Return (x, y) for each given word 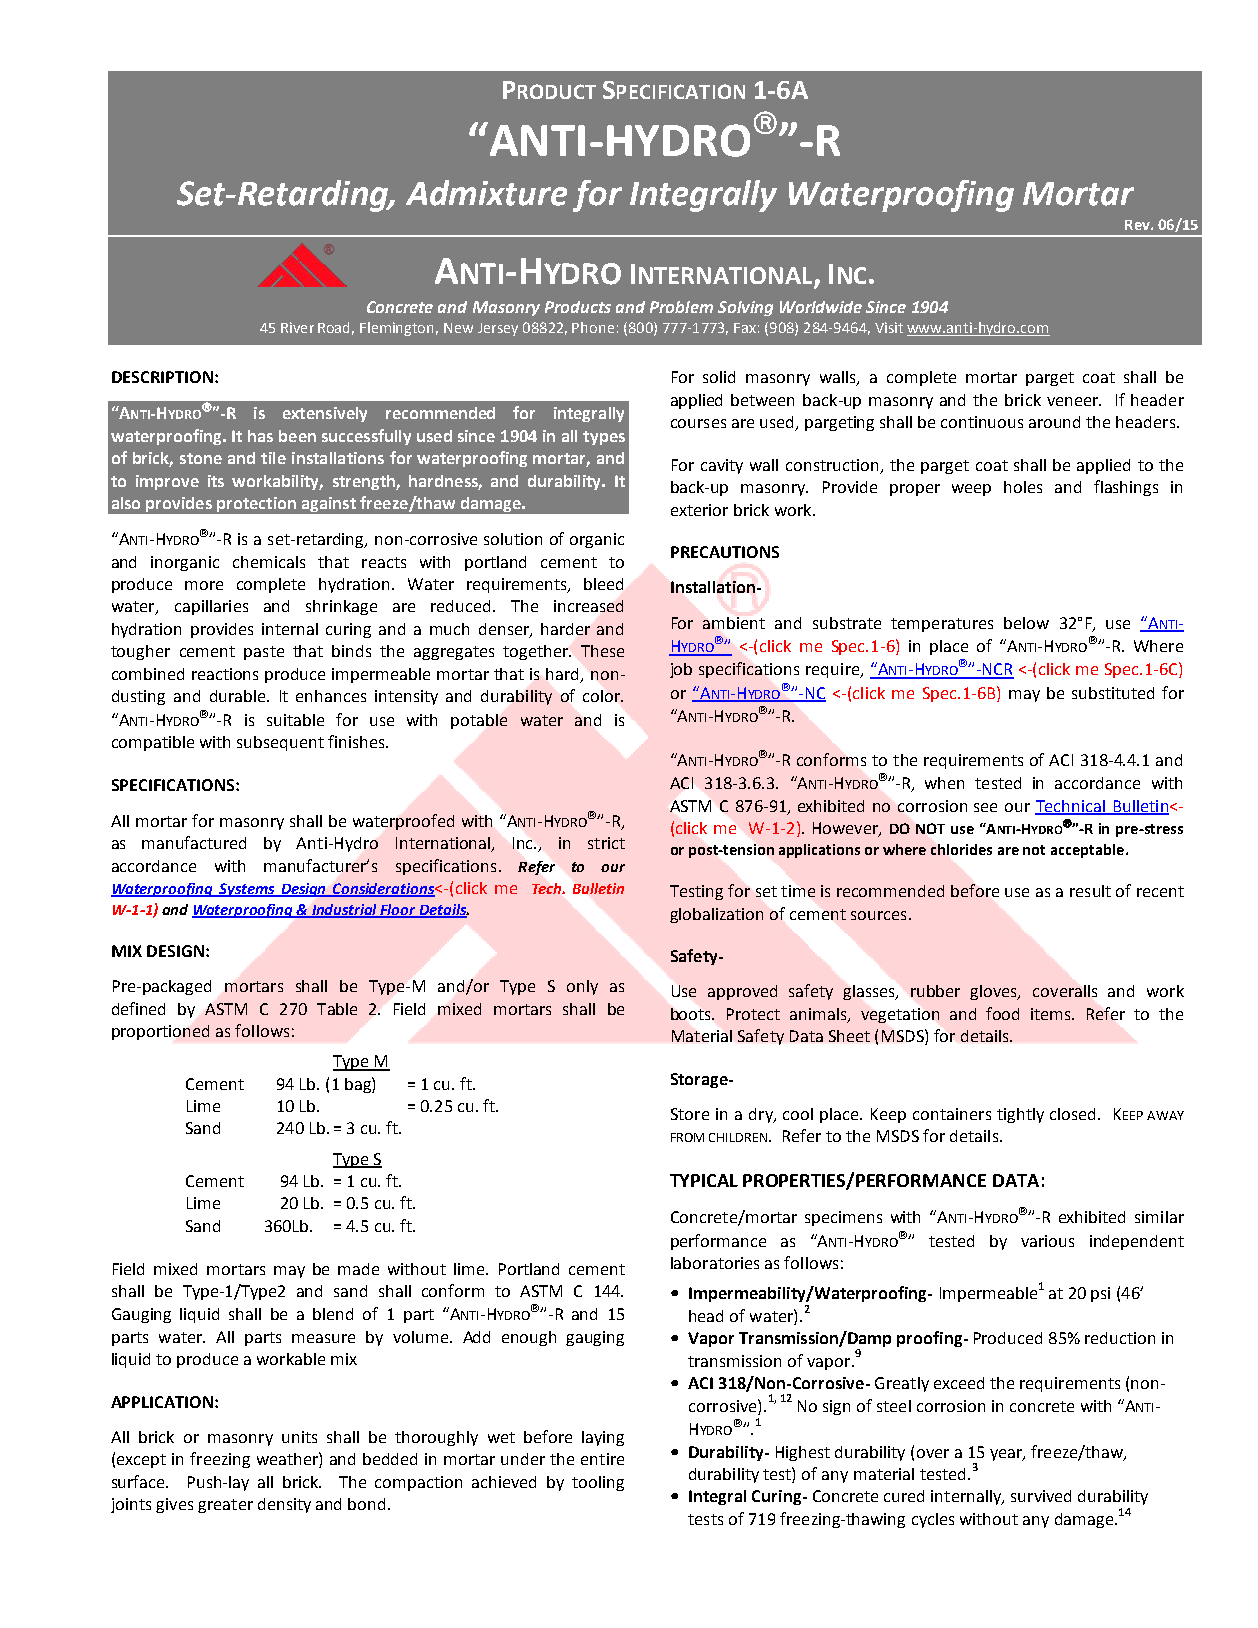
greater (225, 1506)
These (602, 651)
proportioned (160, 1032)
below (1026, 623)
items (1052, 1014)
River (297, 327)
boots (692, 1014)
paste (264, 653)
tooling (598, 1483)
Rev (1138, 225)
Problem (681, 307)
